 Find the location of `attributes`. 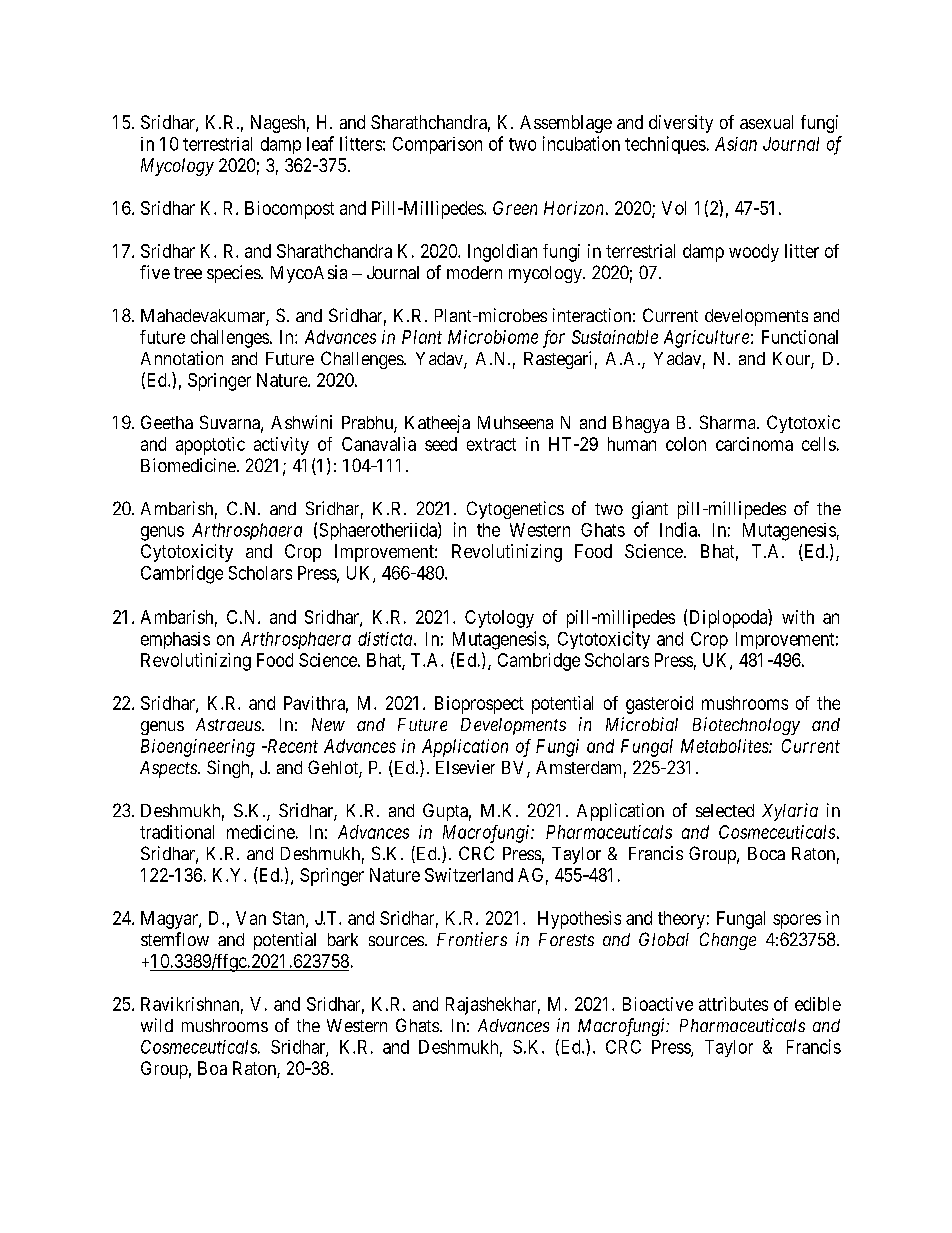

attributes is located at coordinates (733, 1004).
